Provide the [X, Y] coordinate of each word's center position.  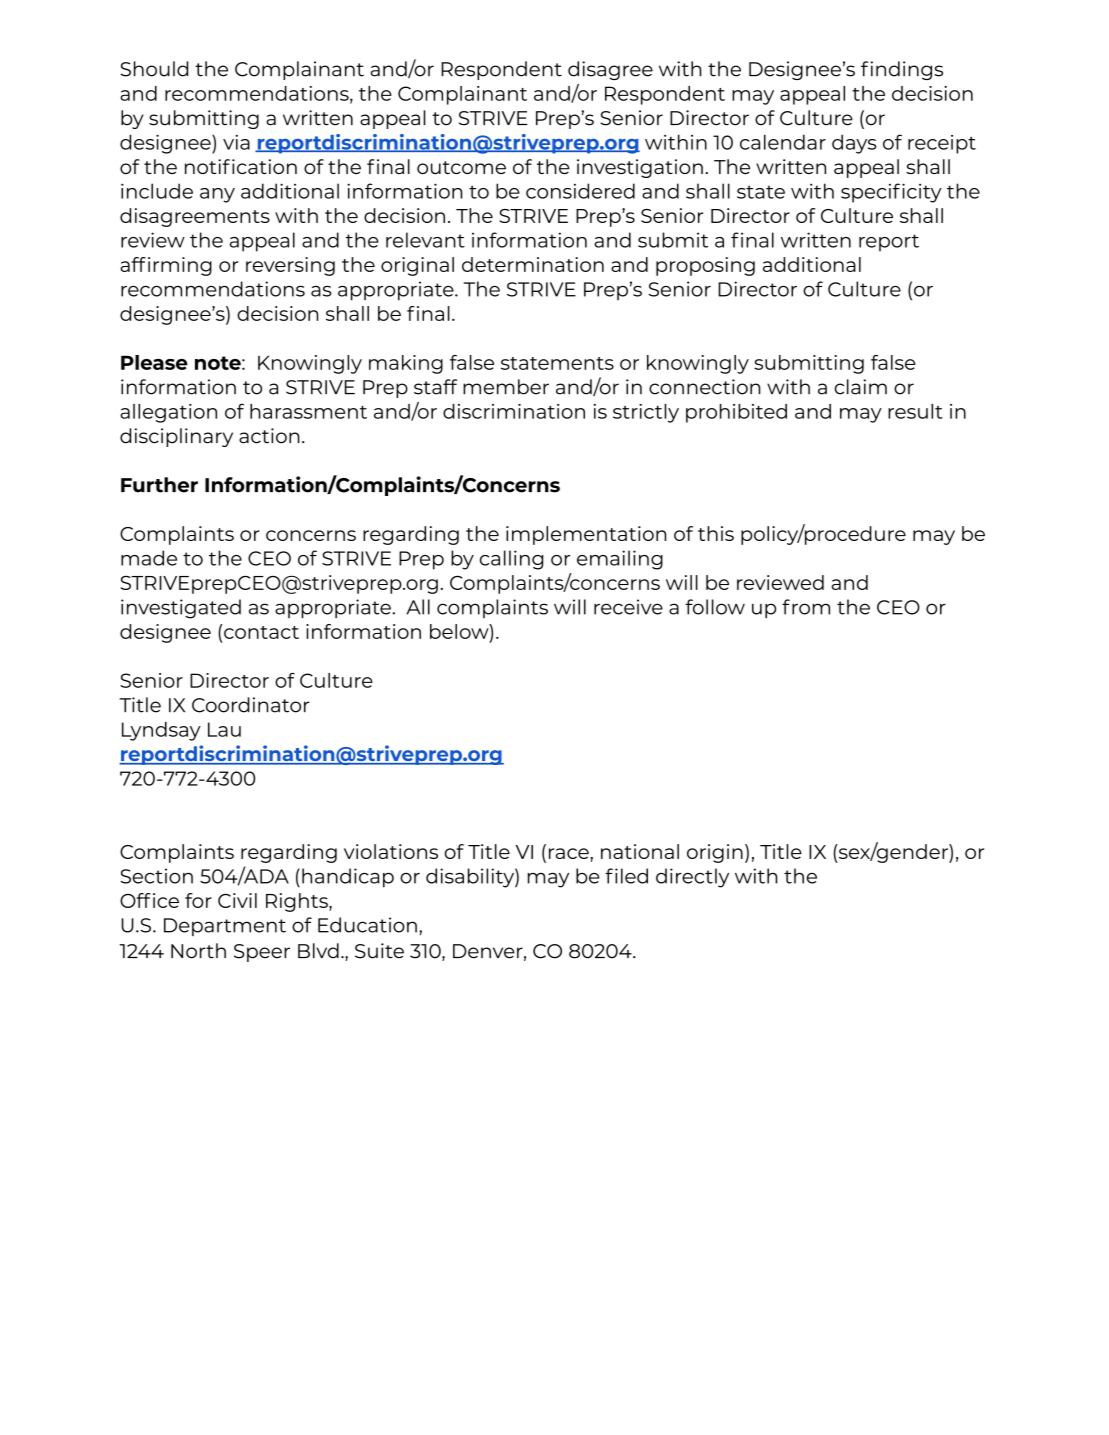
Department [225, 927]
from [806, 607]
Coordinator [251, 705]
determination [533, 264]
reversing [290, 266]
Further [159, 485]
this [716, 533]
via [236, 142]
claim [861, 387]
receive [628, 607]
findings [902, 70]
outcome [461, 167]
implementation [586, 535]
